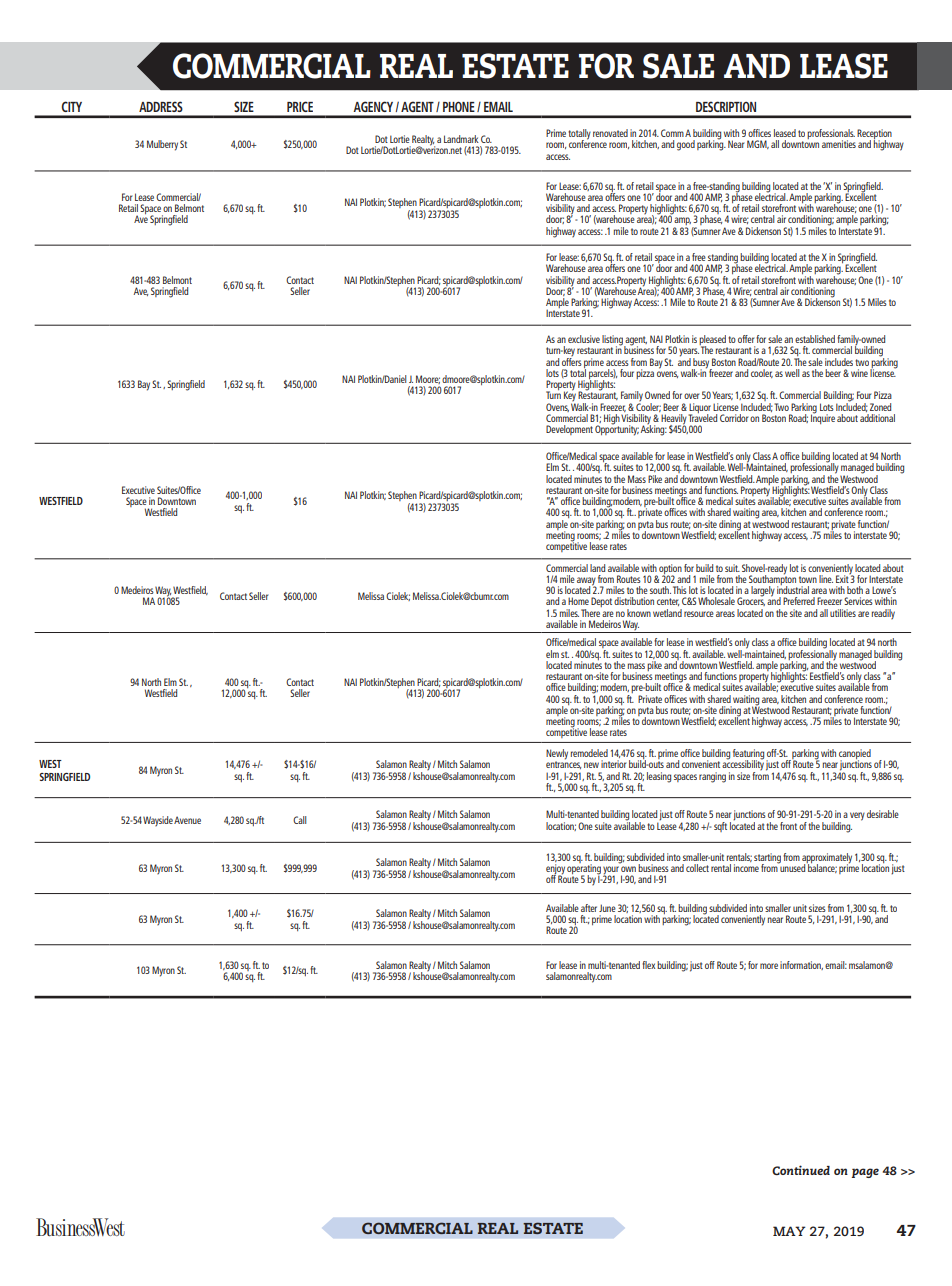 This screenshot has height=1286, width=952. I want to click on Preferred, so click(799, 601).
